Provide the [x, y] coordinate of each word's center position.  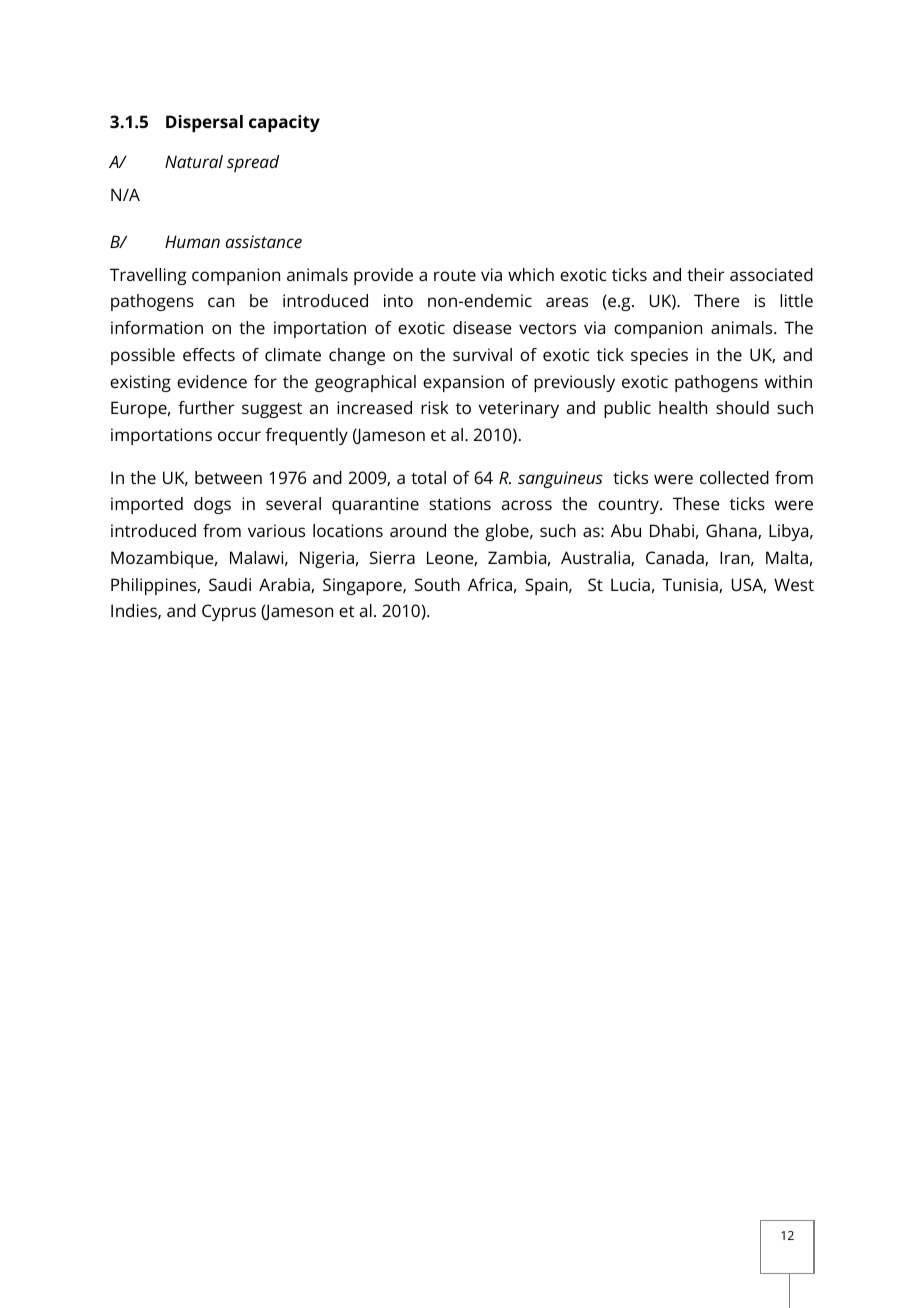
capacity [284, 123]
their [705, 274]
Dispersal [204, 123]
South [437, 584]
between [228, 477]
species [659, 356]
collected [734, 477]
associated [771, 274]
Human [192, 241]
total [428, 477]
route [455, 275]
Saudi [230, 584]
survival [482, 354]
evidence [212, 381]
